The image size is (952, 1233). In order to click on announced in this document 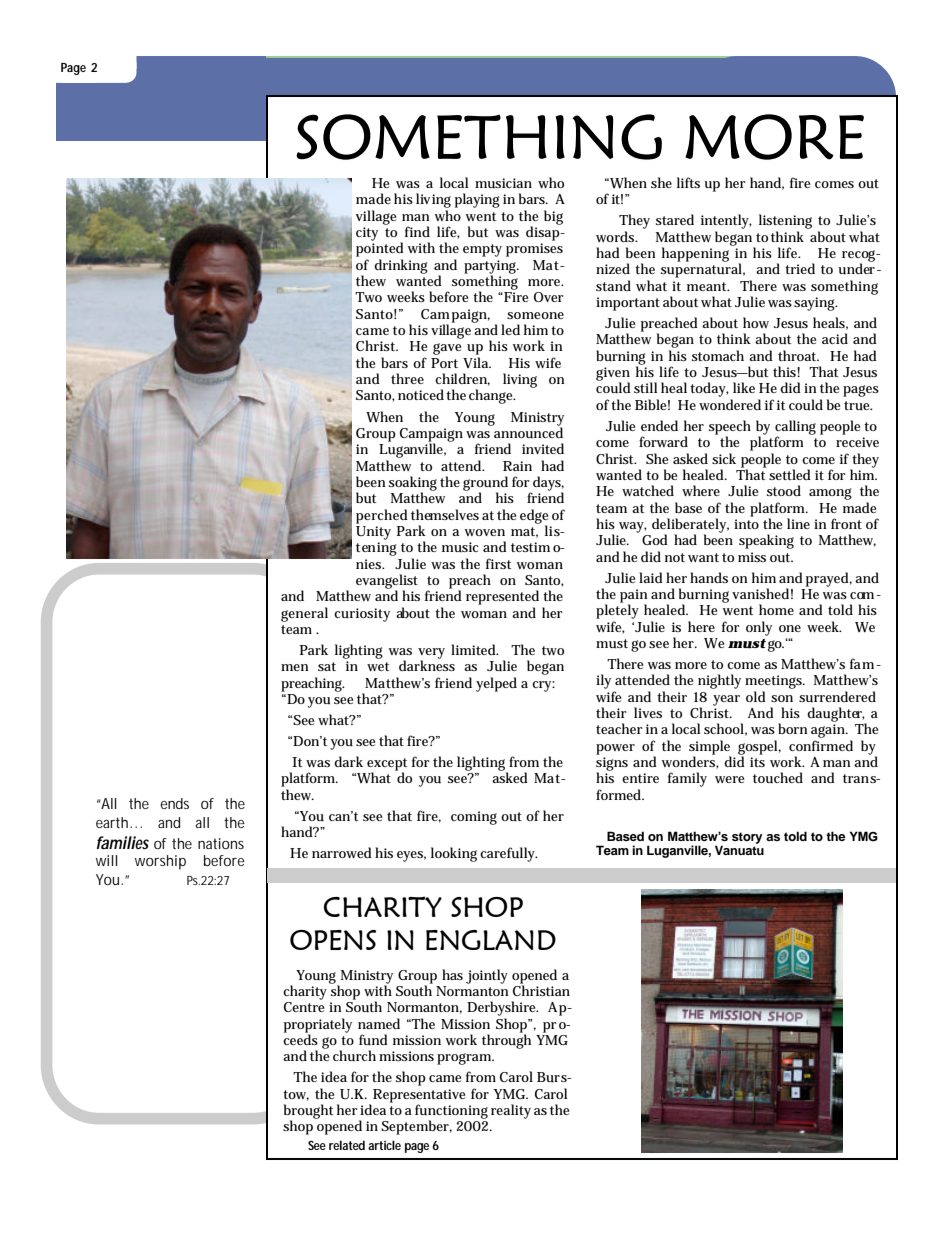, I will do `click(528, 431)`.
